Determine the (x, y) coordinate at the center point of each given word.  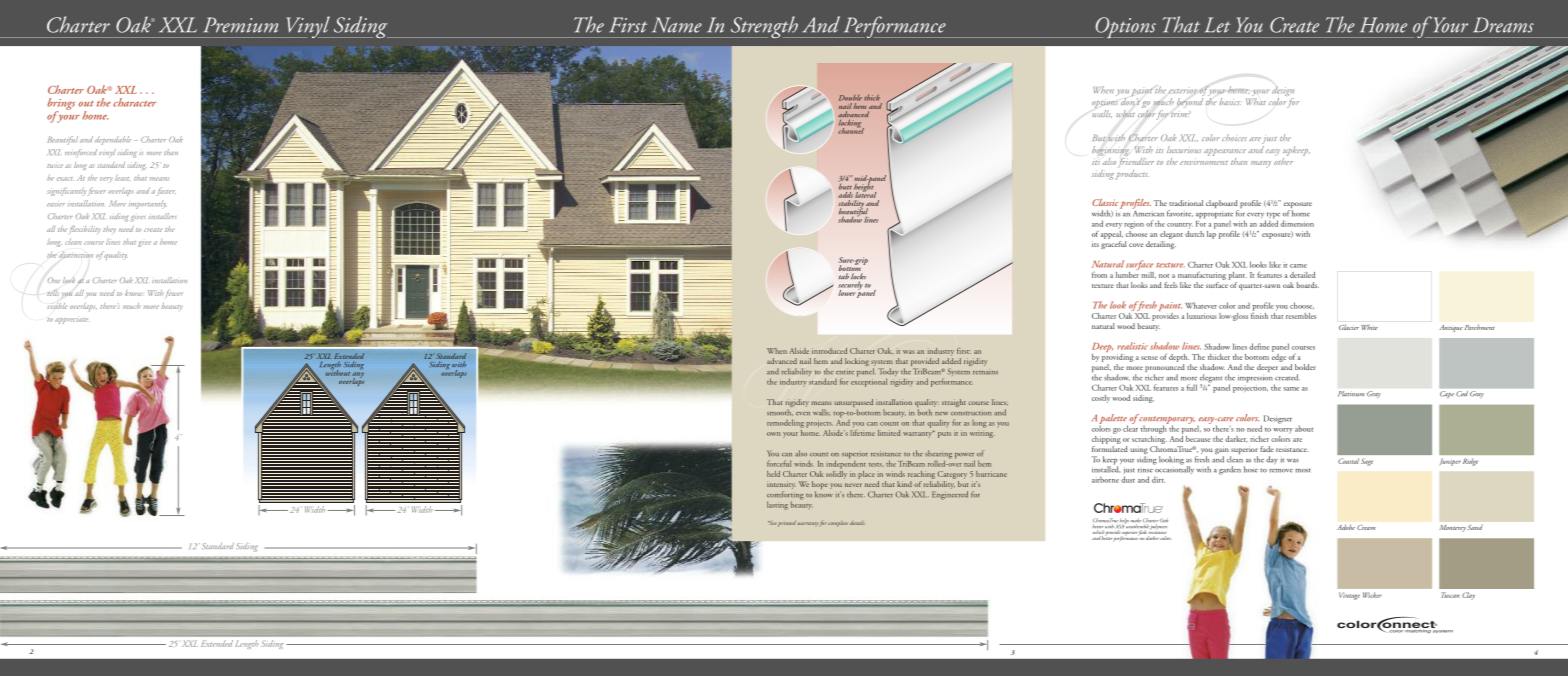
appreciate (71, 320)
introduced (829, 351)
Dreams (1503, 25)
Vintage (1349, 596)
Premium (240, 25)
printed (787, 523)
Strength (764, 27)
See (772, 523)
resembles (1301, 316)
